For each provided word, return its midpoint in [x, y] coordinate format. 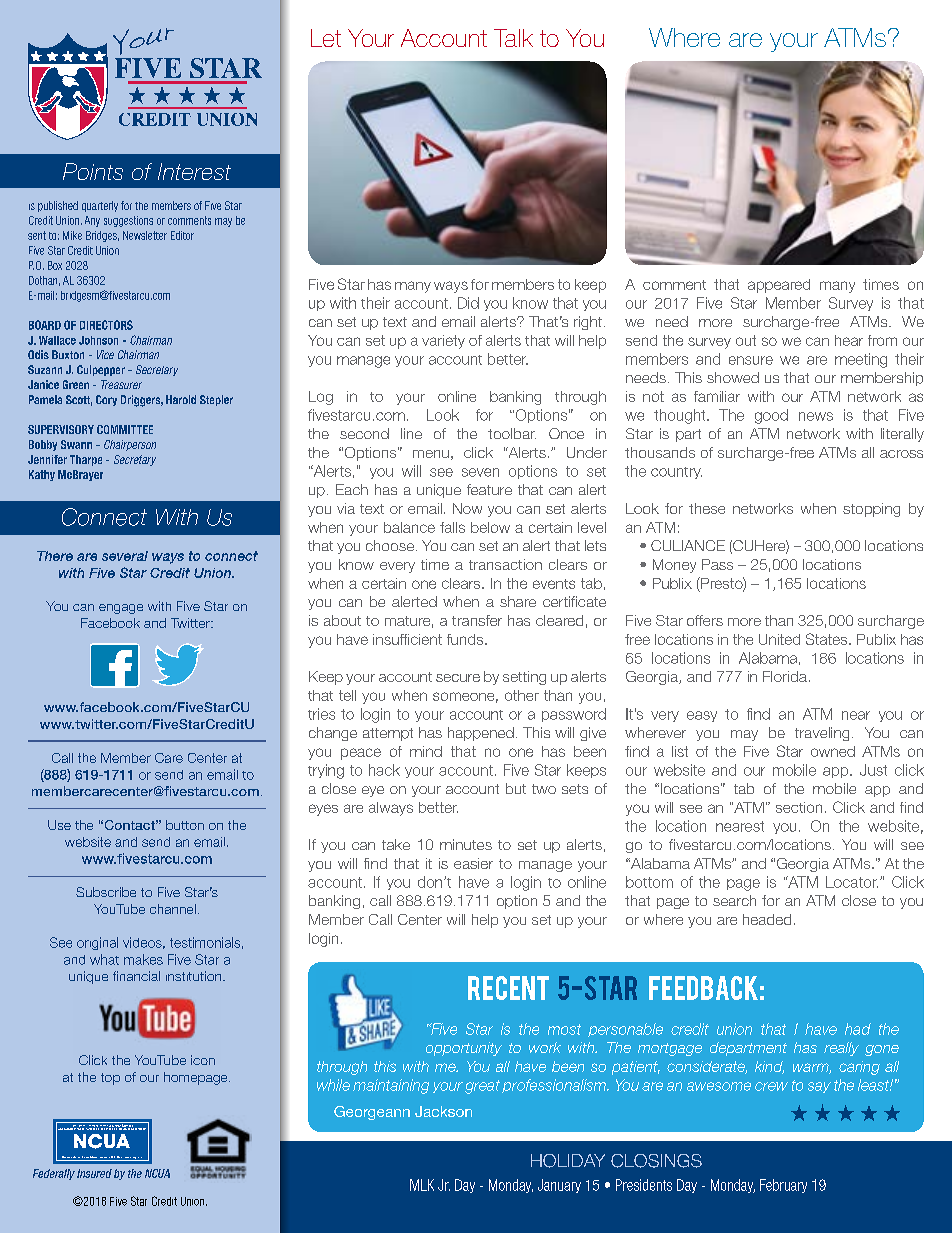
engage [121, 609]
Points [93, 171]
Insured [94, 1173]
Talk [513, 38]
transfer [477, 620]
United [779, 639]
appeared [779, 286]
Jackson [443, 1111]
